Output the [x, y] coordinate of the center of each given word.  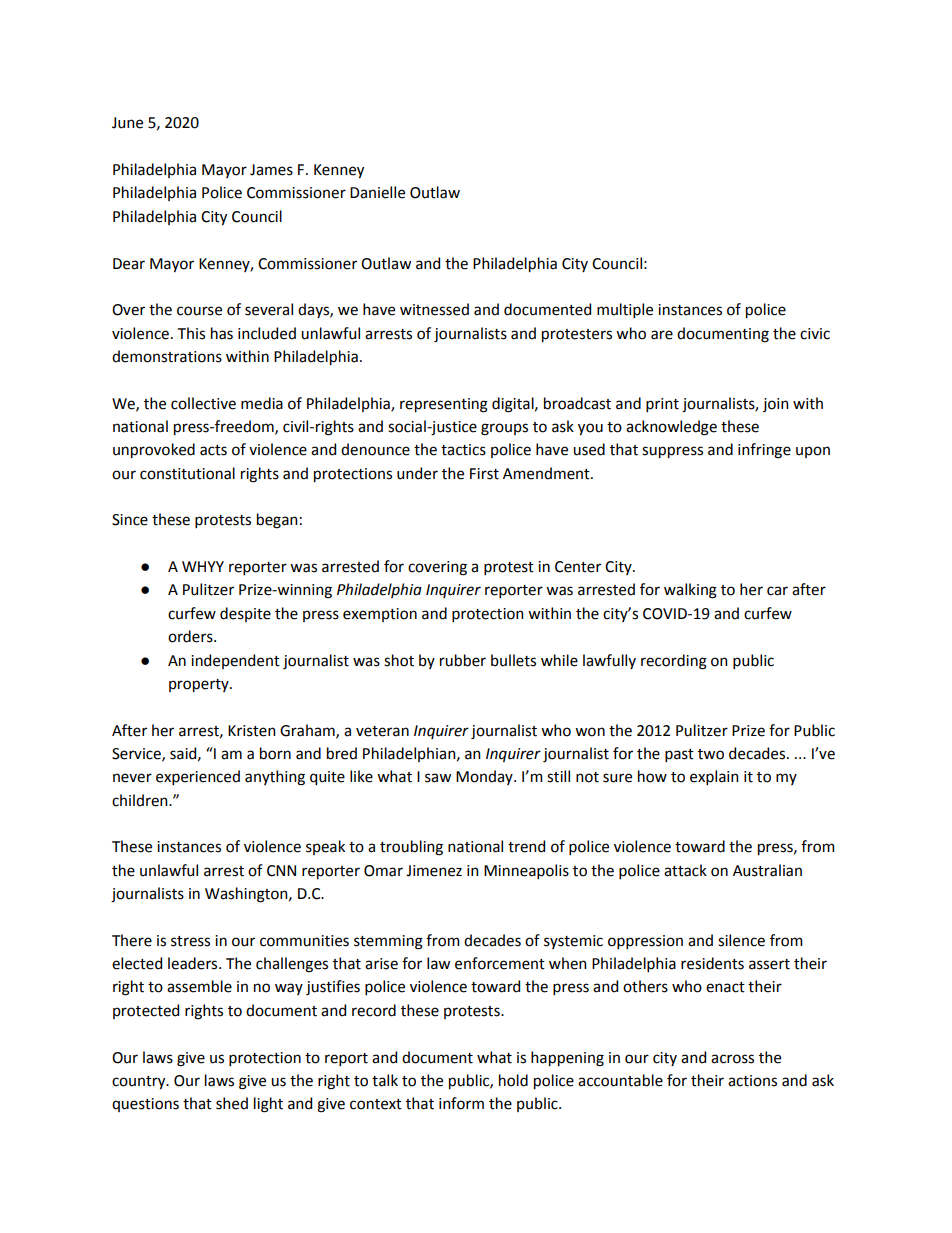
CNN [281, 871]
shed [232, 1103]
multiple [625, 310]
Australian [767, 870]
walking [690, 591]
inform [461, 1103]
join [776, 405]
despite [245, 614]
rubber [463, 660]
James [271, 170]
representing [444, 405]
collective [203, 403]
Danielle [377, 192]
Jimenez [434, 871]
